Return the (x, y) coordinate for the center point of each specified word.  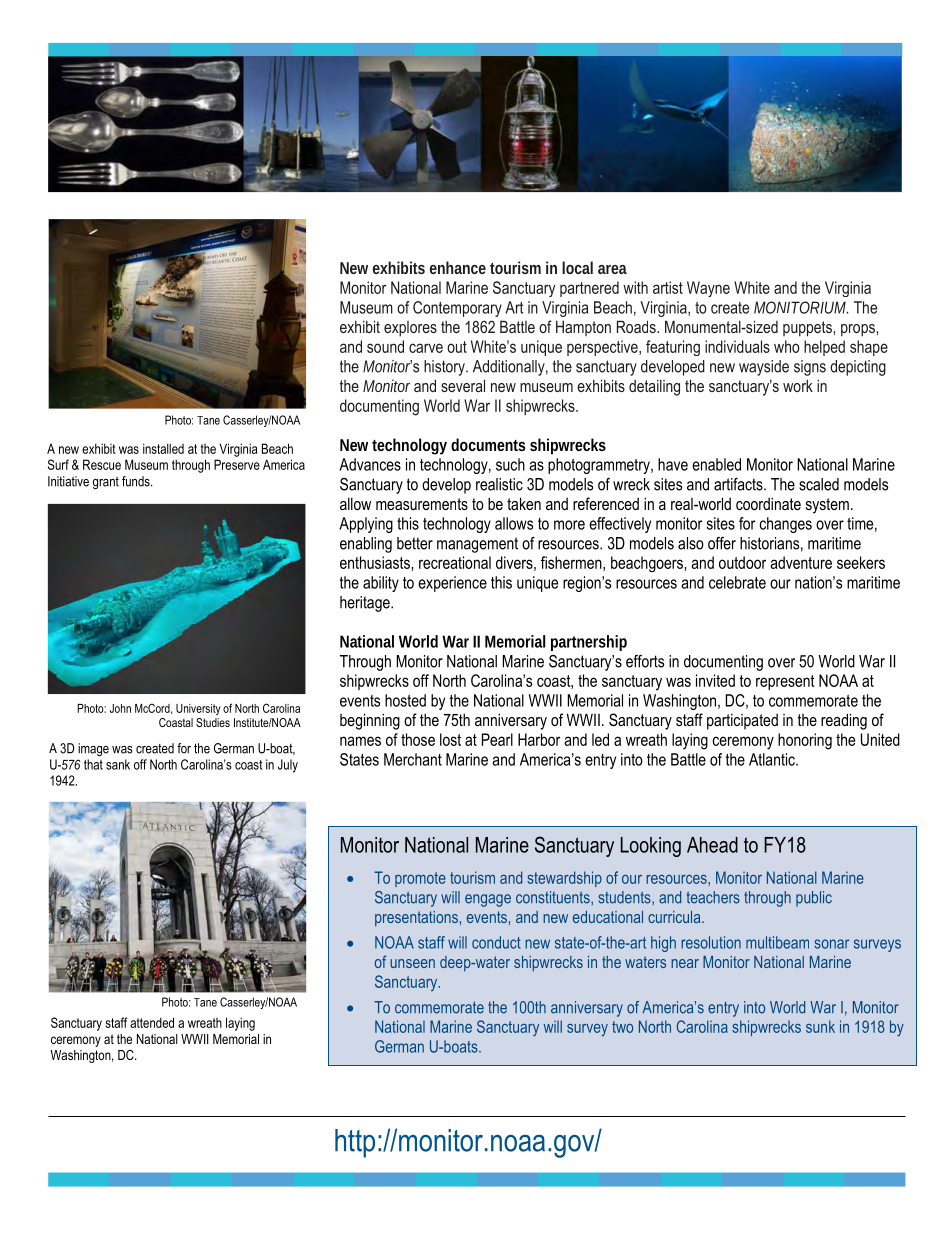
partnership (589, 643)
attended (152, 1022)
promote (420, 879)
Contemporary (457, 309)
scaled (819, 484)
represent (785, 682)
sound (385, 346)
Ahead (712, 845)
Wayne (708, 289)
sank (118, 764)
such (510, 464)
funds (137, 481)
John (120, 708)
